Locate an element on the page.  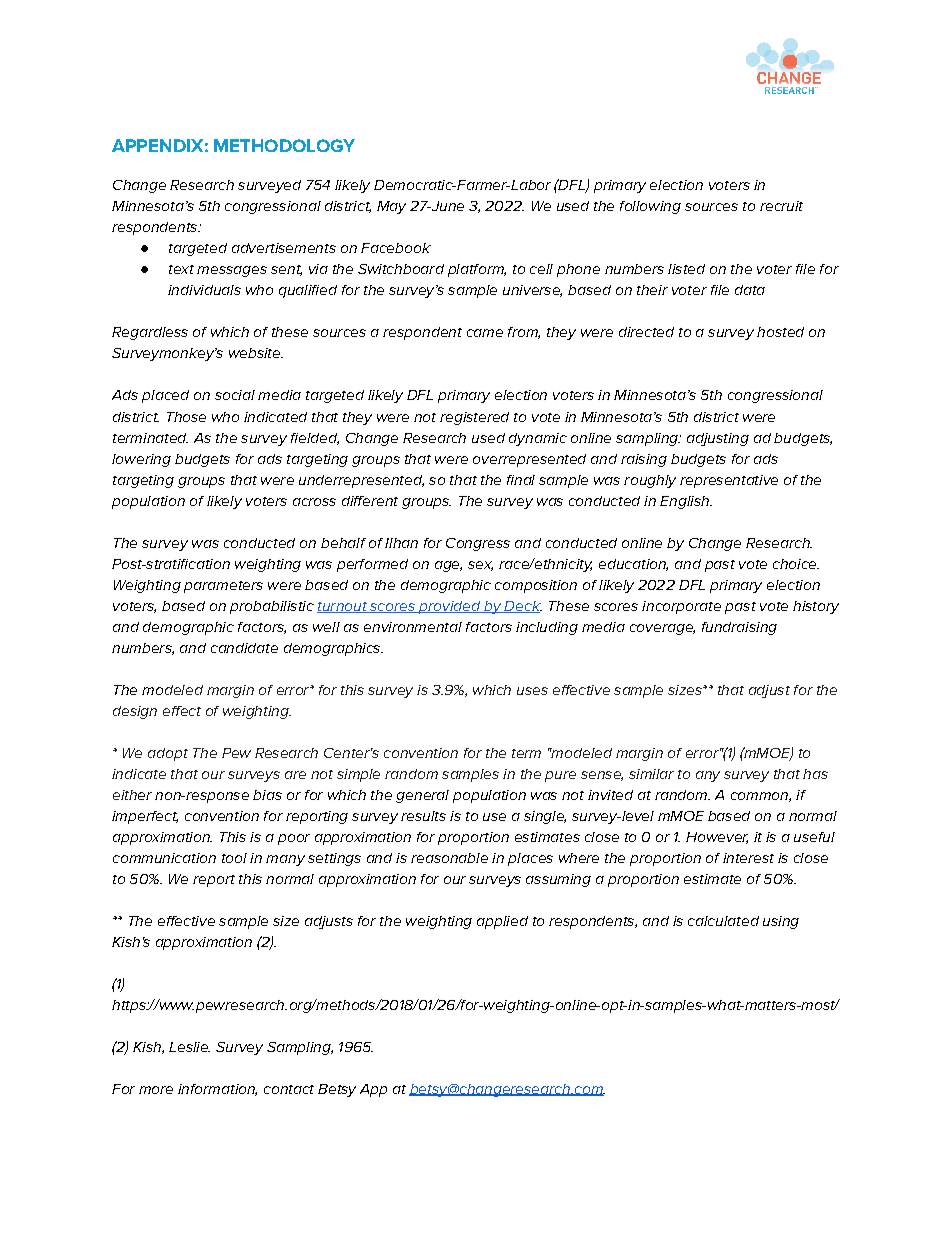
provided is located at coordinates (449, 607).
